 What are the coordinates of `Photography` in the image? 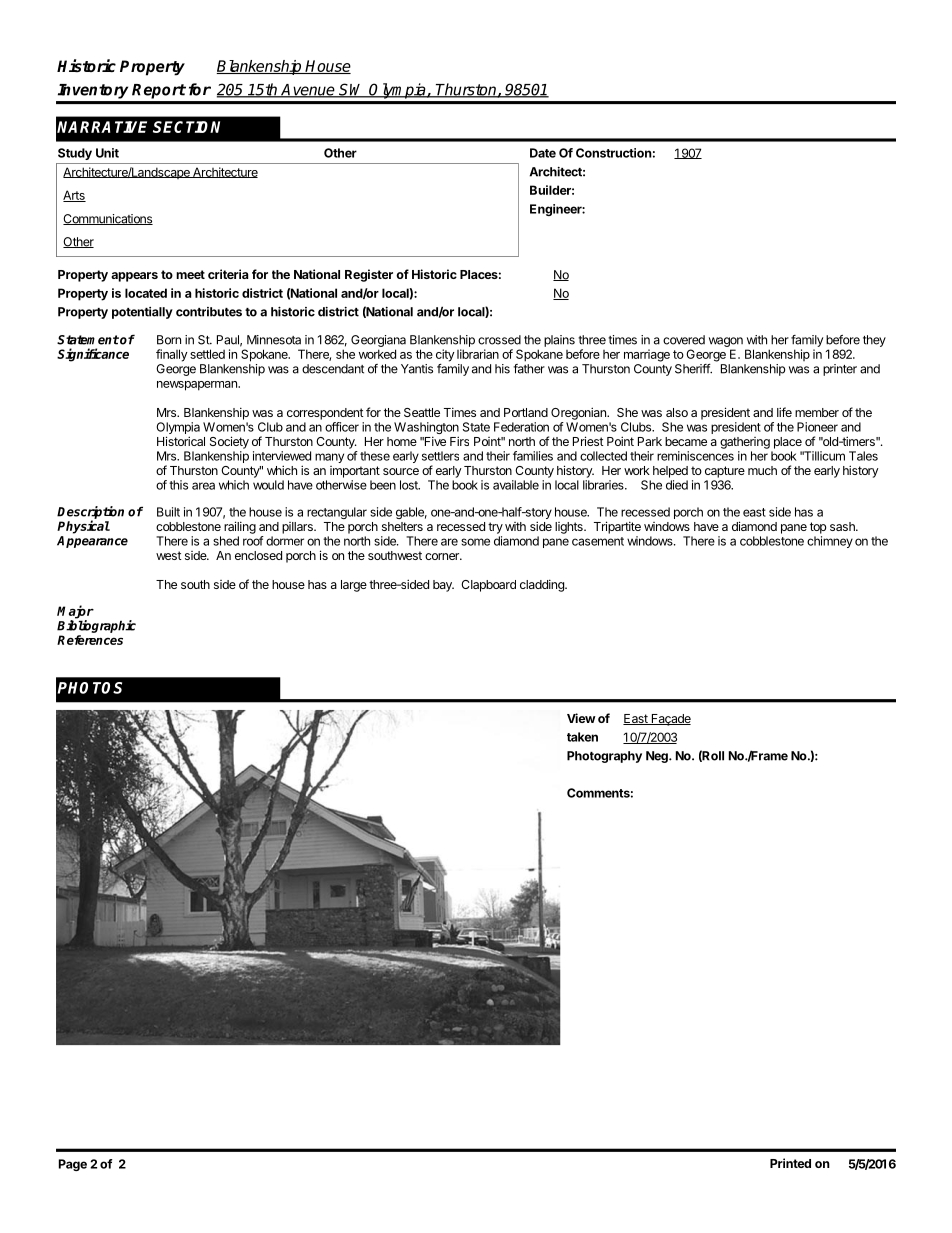 It's located at (604, 757).
